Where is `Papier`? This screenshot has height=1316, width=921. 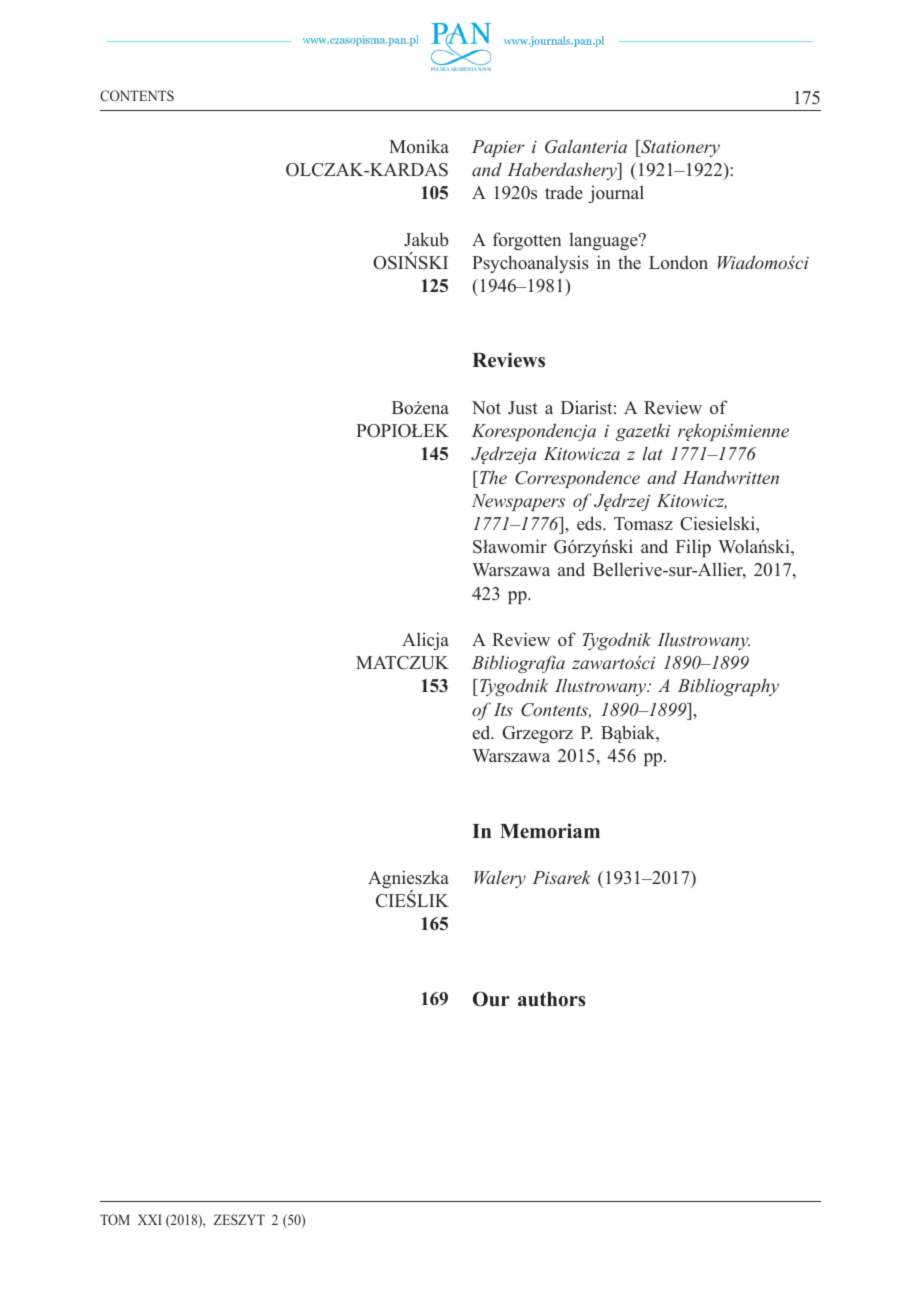
Papier is located at coordinates (498, 148).
